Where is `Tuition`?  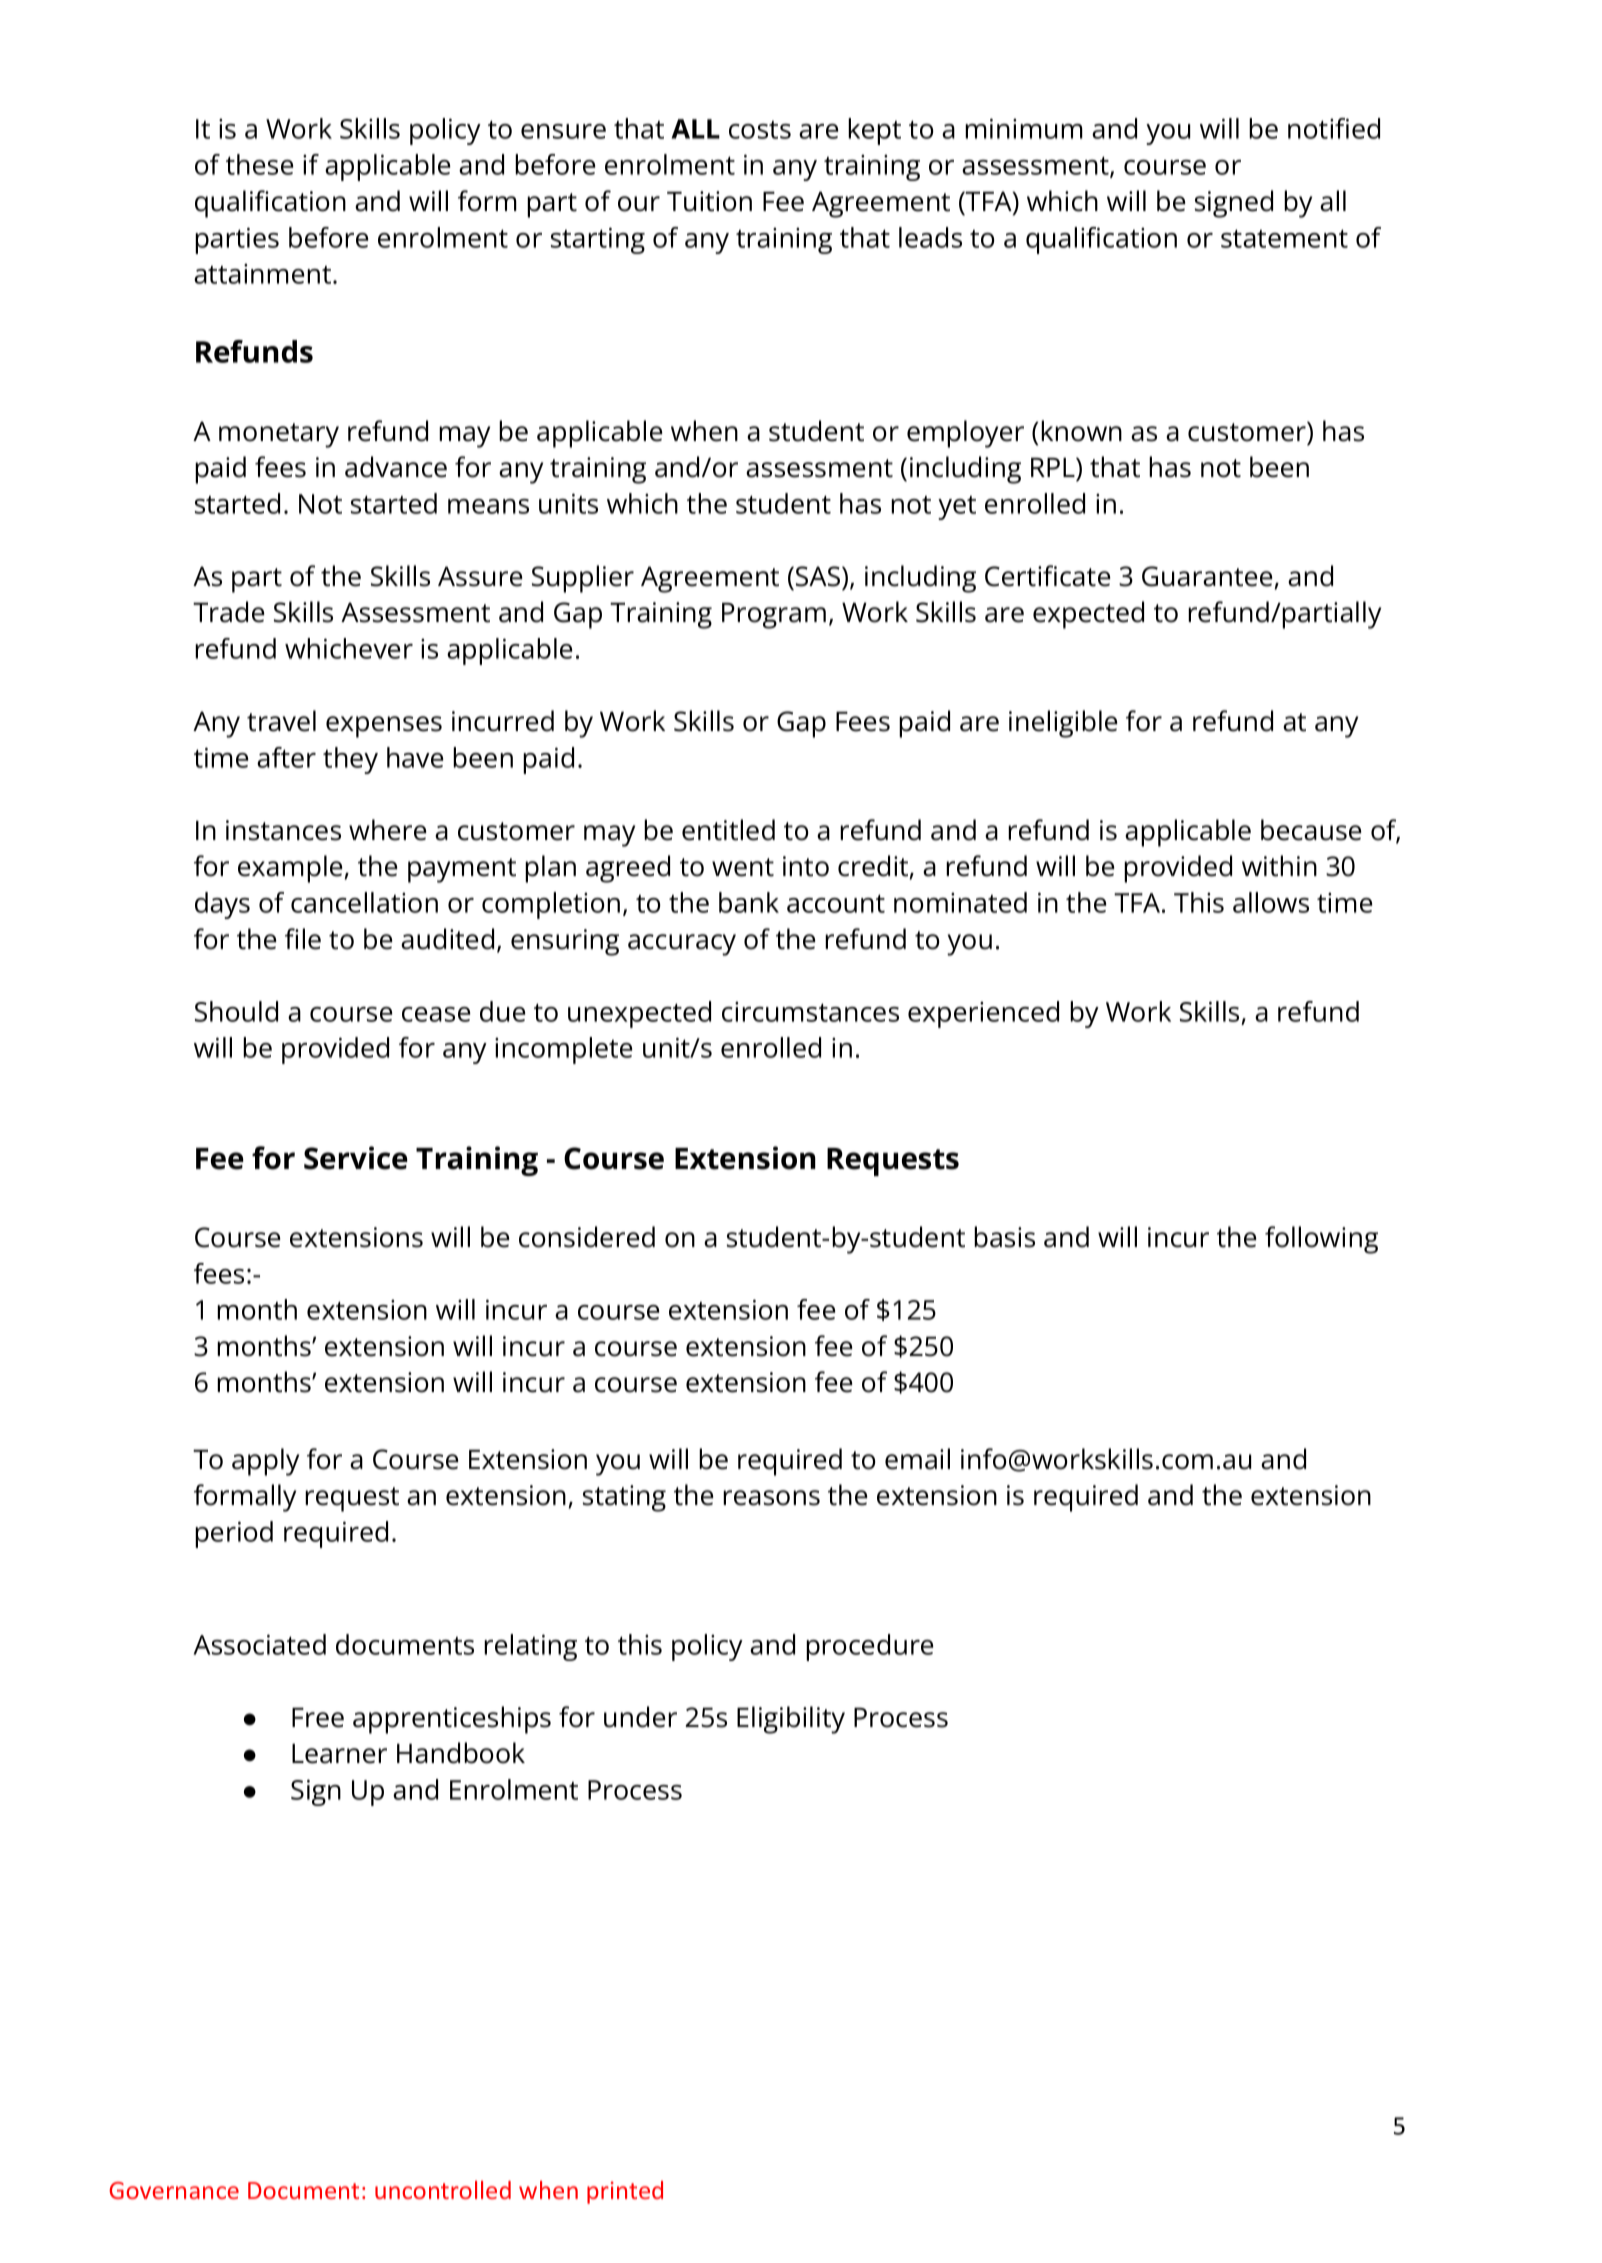 Tuition is located at coordinates (709, 201).
